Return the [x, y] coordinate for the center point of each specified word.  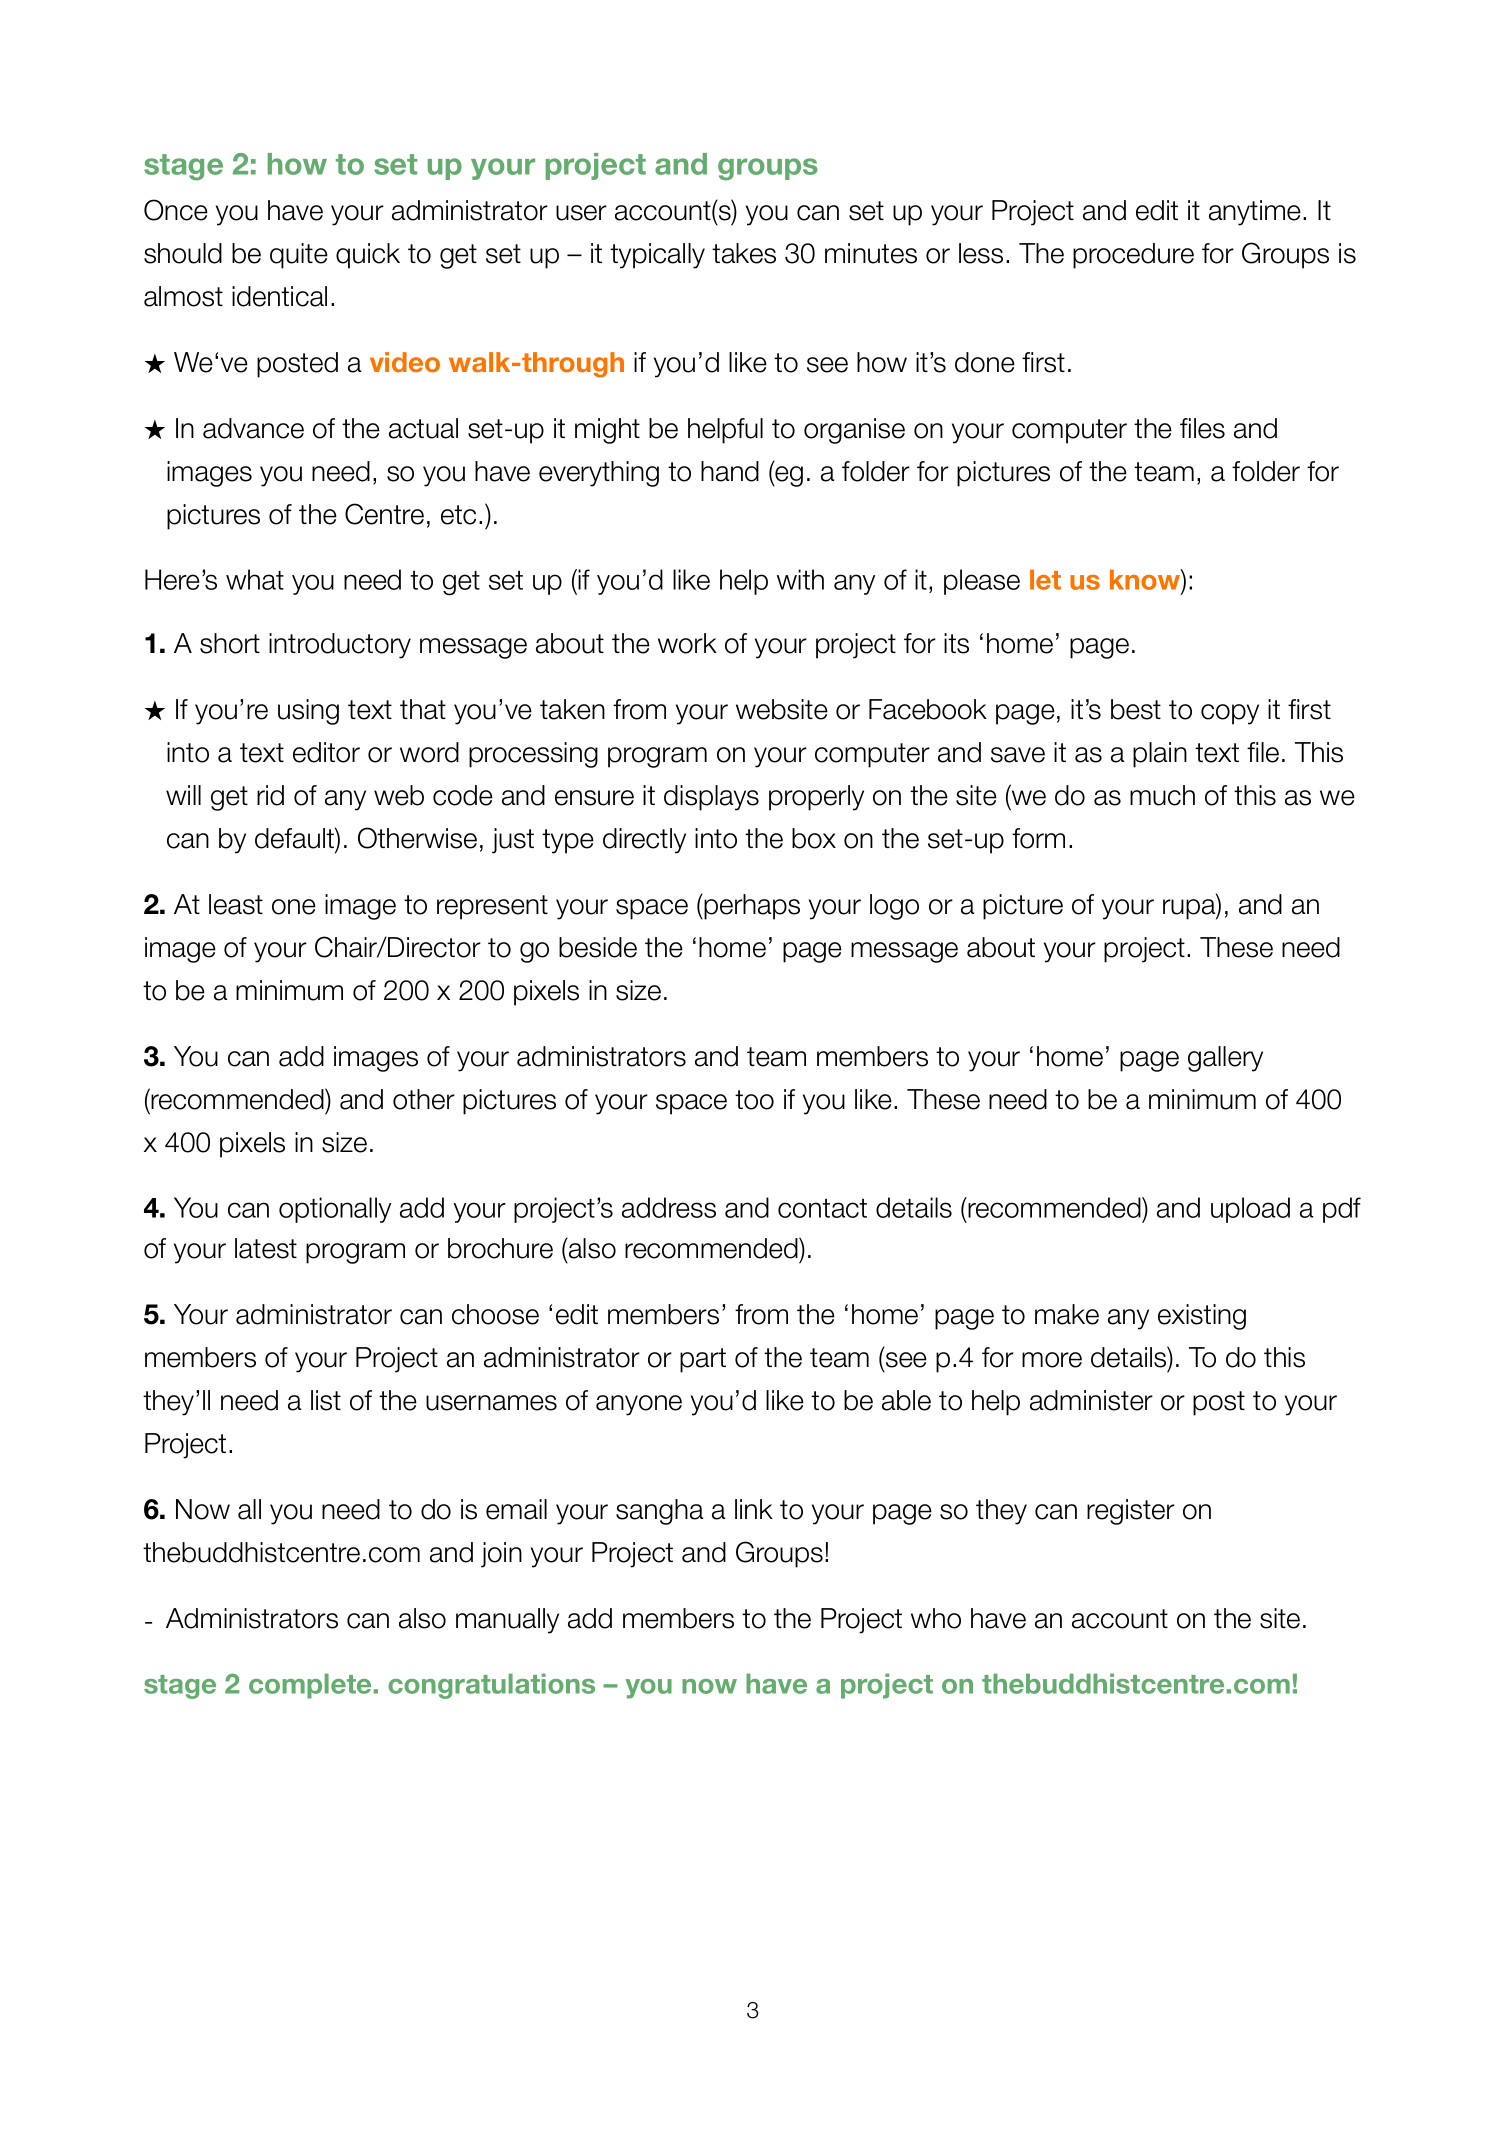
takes [744, 253]
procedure [1133, 256]
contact [822, 1208]
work [687, 643]
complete [310, 1686]
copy [1230, 714]
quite [299, 256]
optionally [335, 1210]
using [308, 712]
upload [1250, 1210]
